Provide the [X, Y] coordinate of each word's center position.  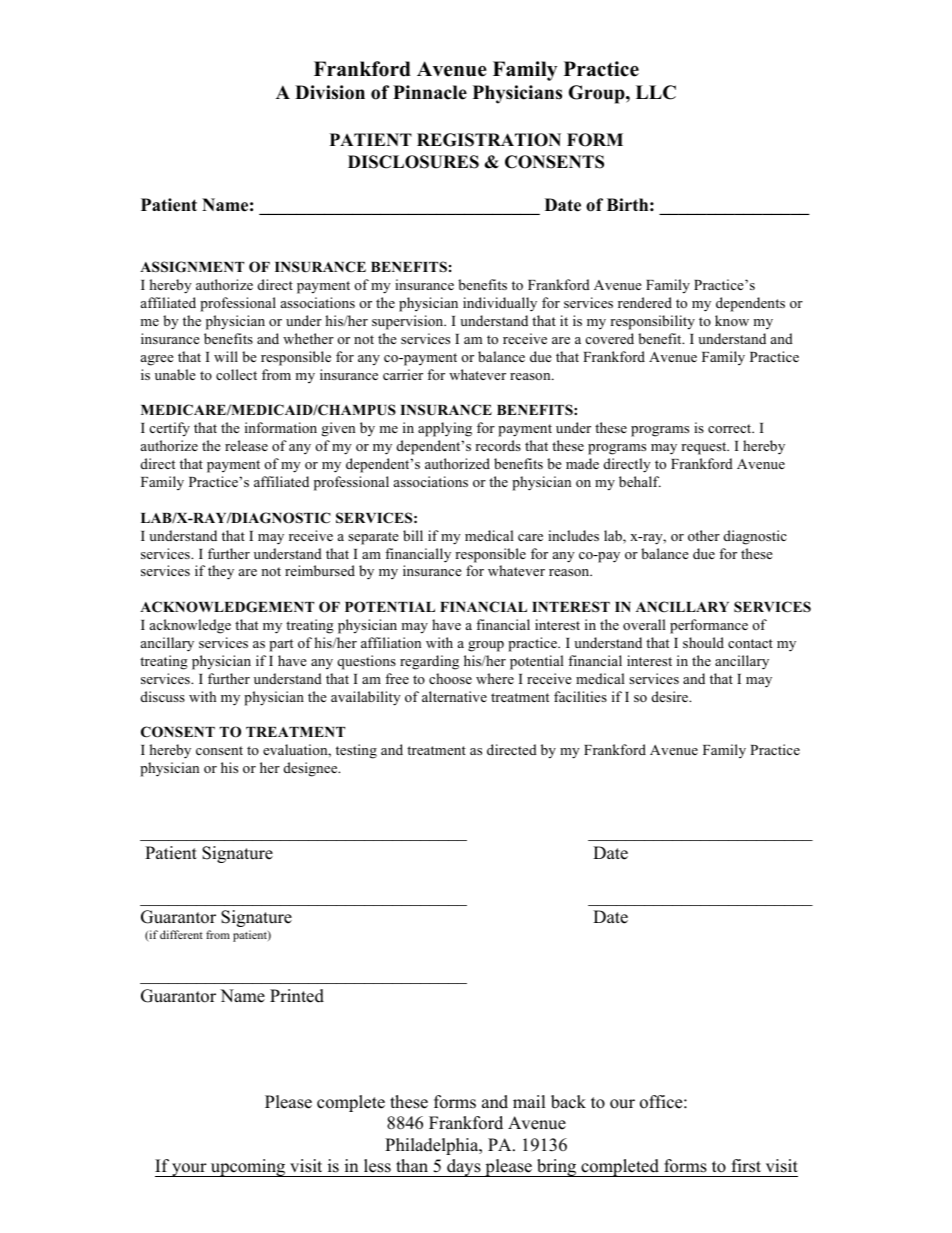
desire [671, 696]
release [246, 445]
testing [356, 751]
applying [445, 429]
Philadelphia [433, 1146]
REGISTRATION [489, 140]
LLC [656, 92]
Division [330, 92]
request [705, 448]
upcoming [248, 1168]
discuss [163, 696]
